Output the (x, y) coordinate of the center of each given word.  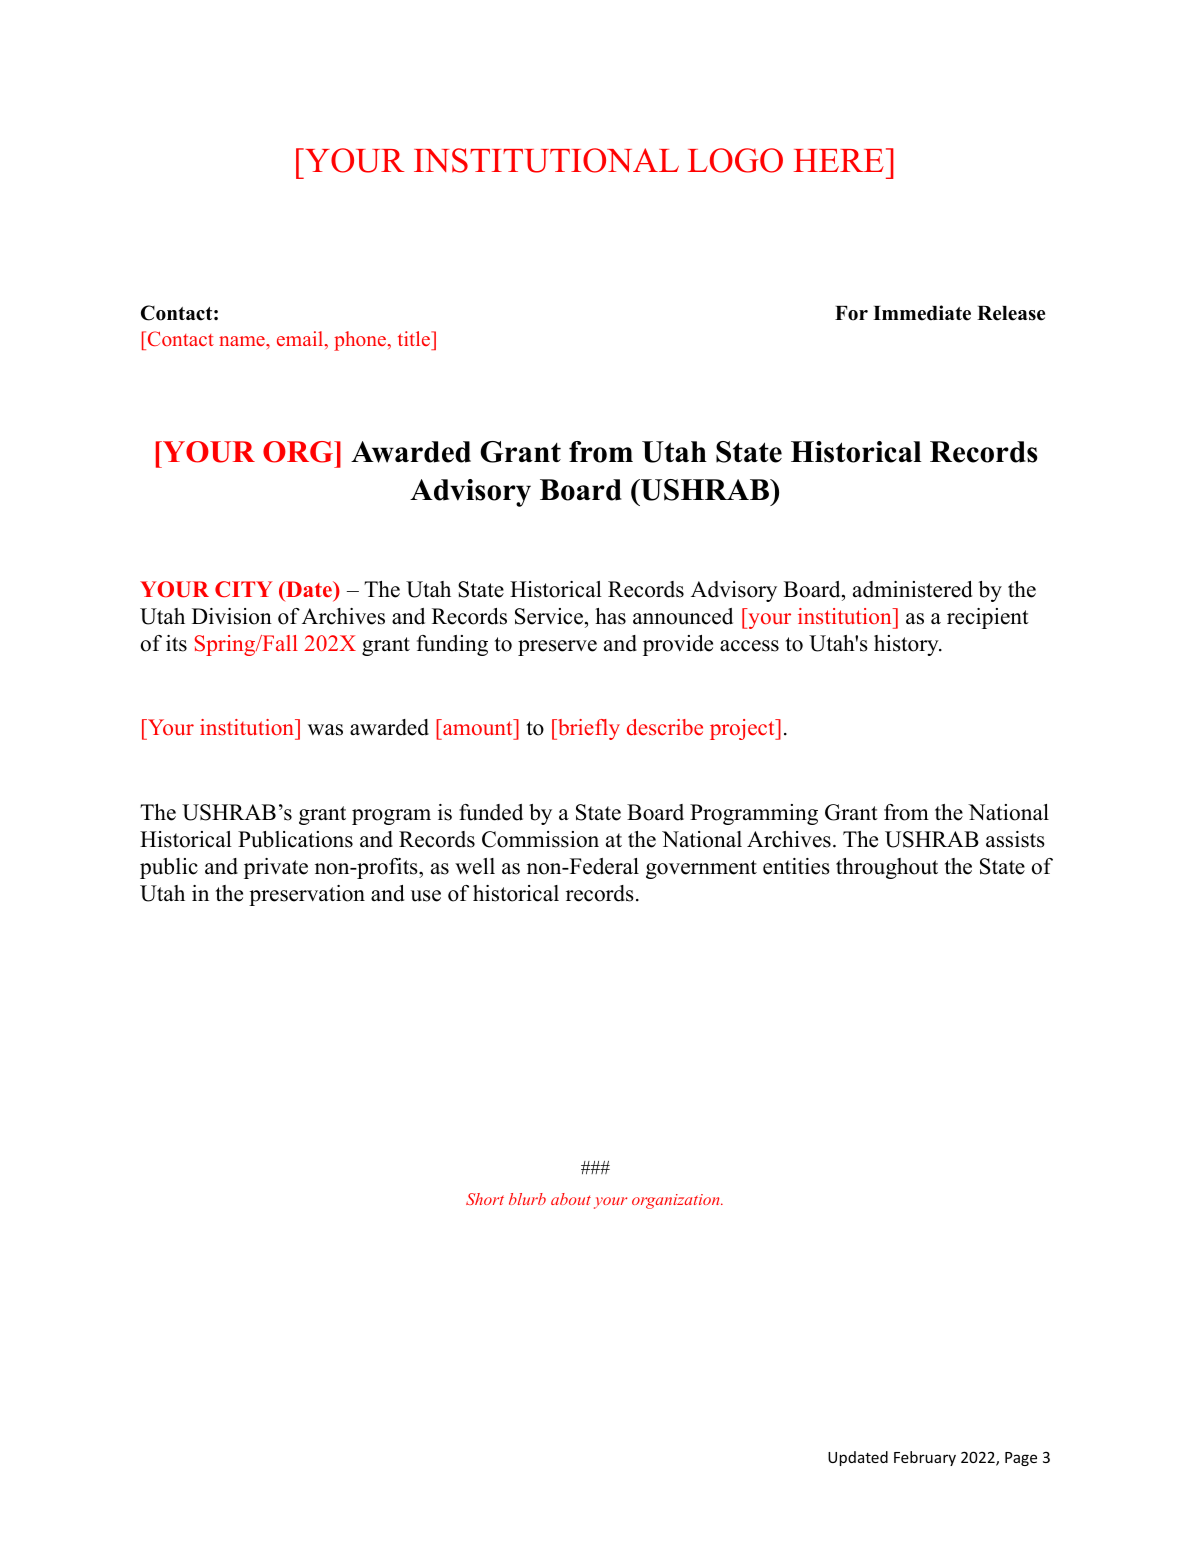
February (925, 1458)
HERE (839, 160)
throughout (887, 868)
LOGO (735, 160)
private (276, 868)
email (301, 340)
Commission (540, 839)
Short (485, 1199)
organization (677, 1201)
